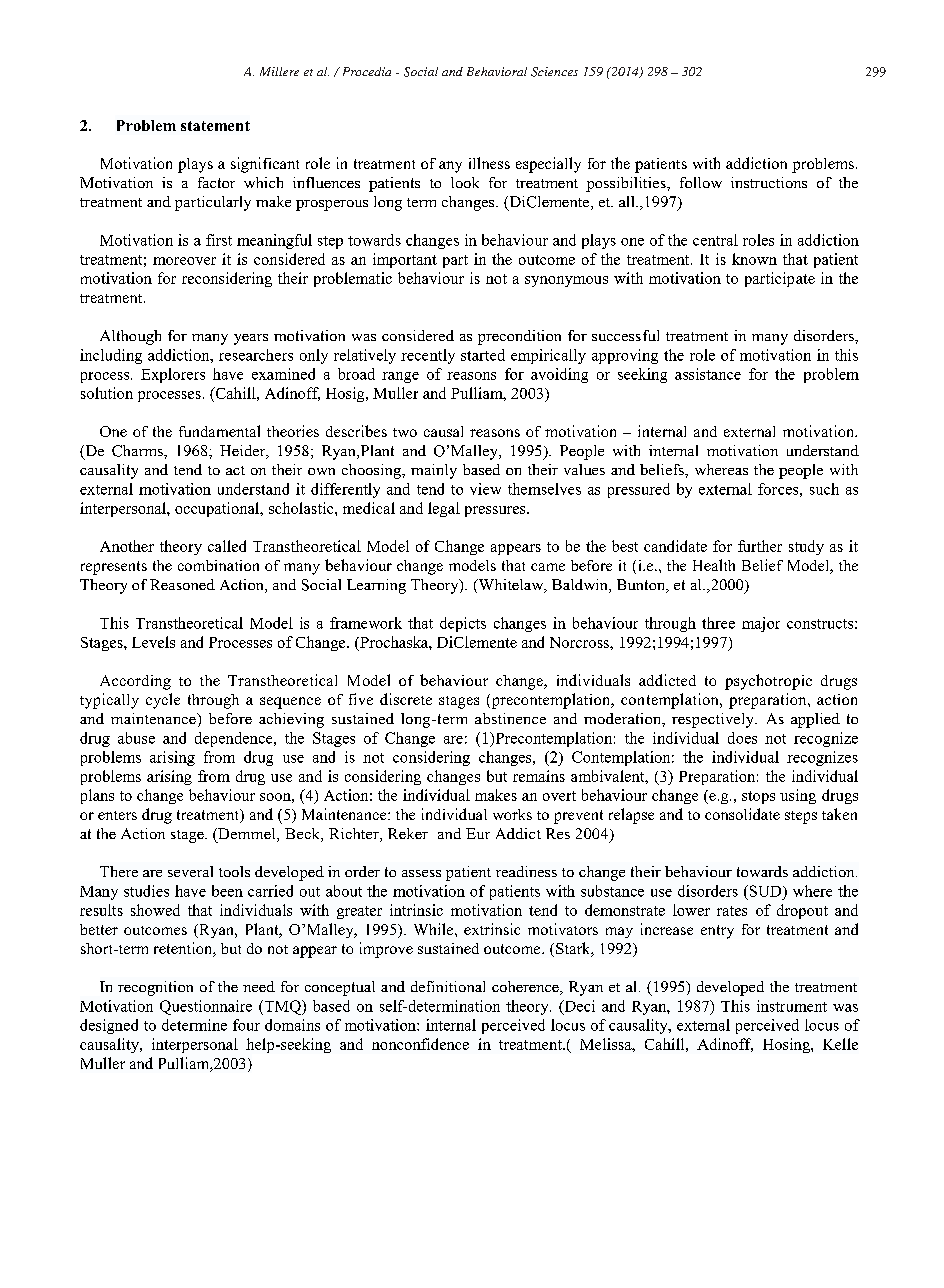 The height and width of the screenshot is (1288, 944). I want to click on instructions, so click(769, 182).
